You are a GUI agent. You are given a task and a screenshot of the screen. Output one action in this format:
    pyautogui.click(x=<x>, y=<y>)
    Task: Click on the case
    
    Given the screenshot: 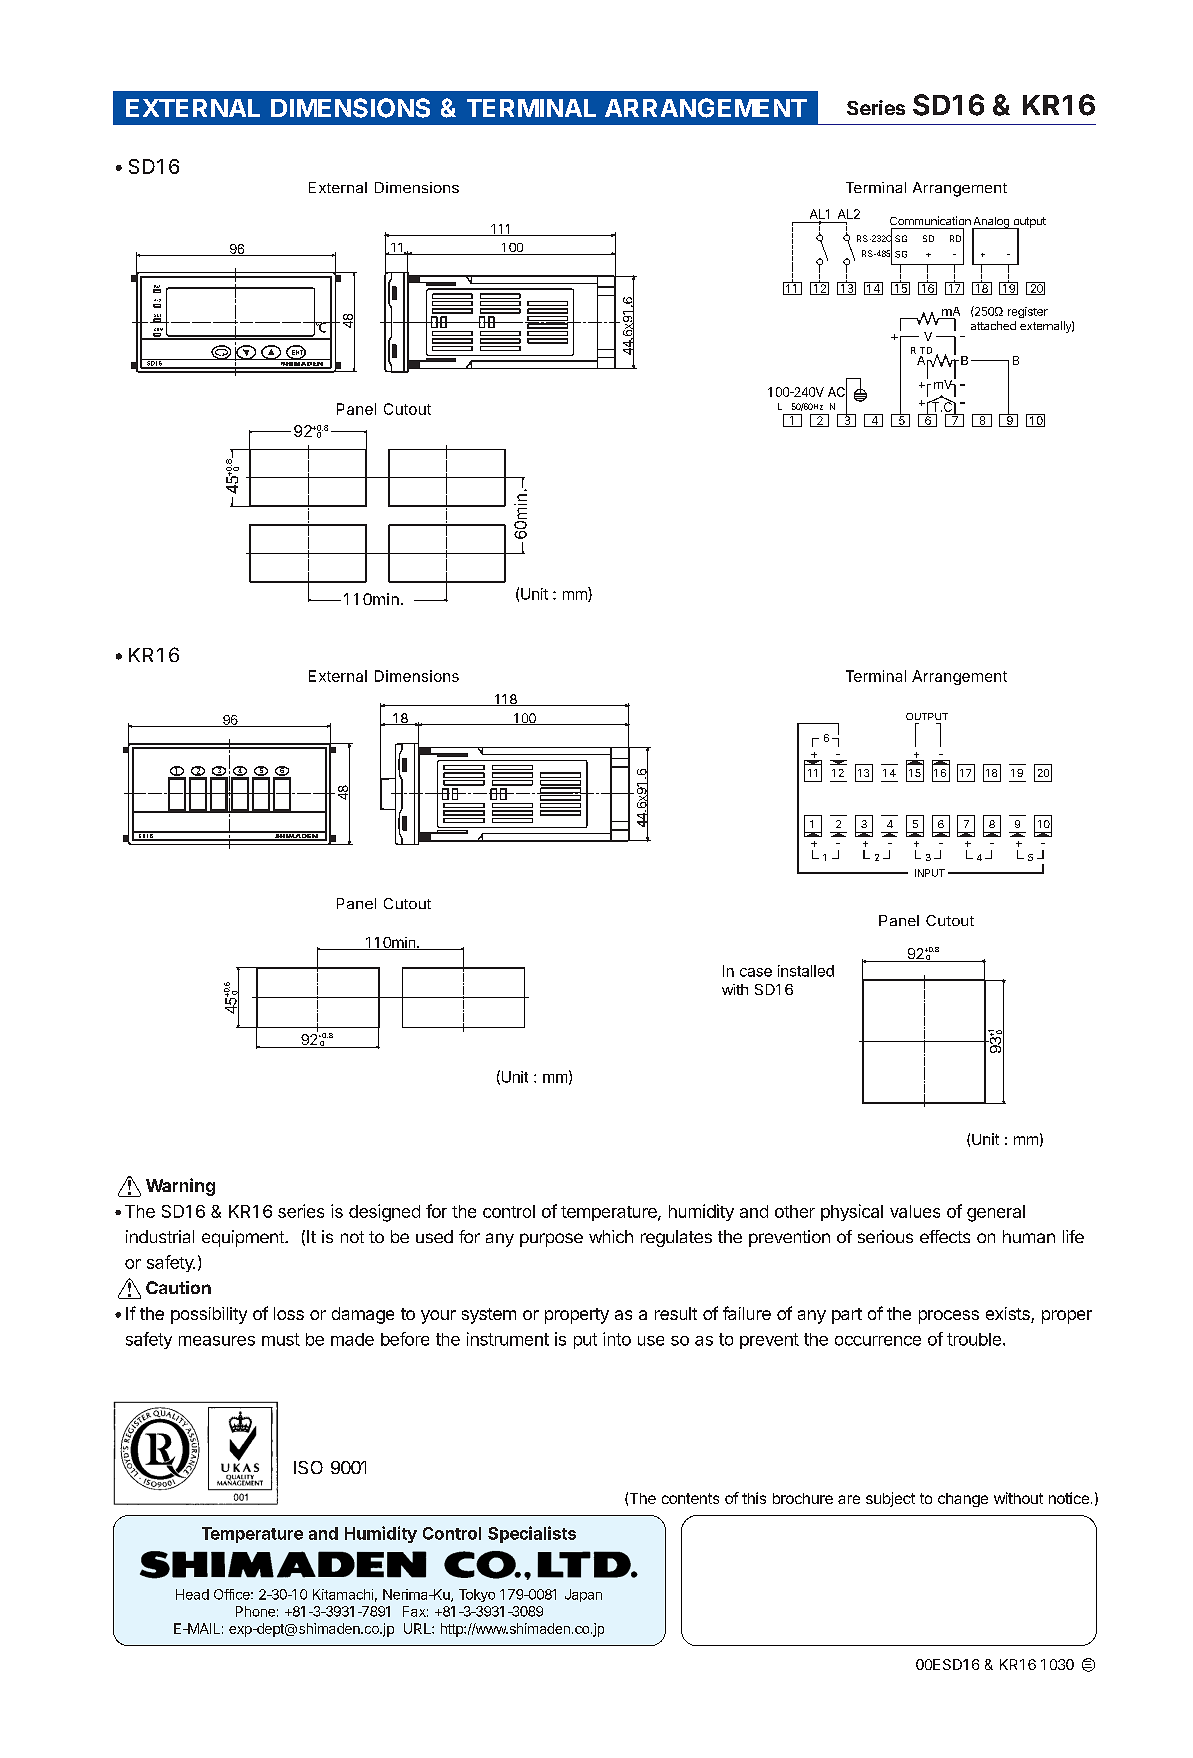 What is the action you would take?
    pyautogui.click(x=756, y=972)
